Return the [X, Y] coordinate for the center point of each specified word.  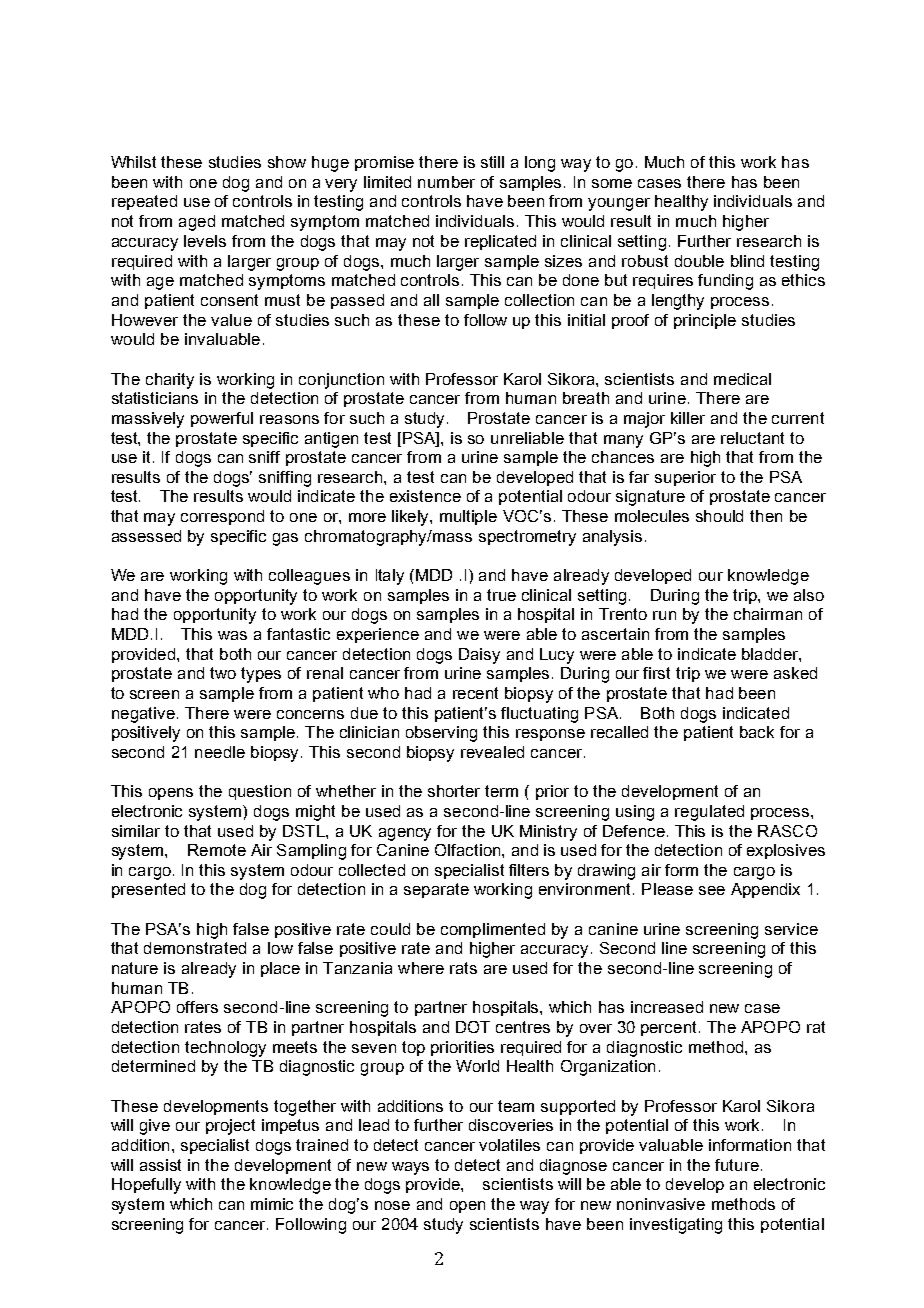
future [737, 1165]
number [446, 182]
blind [747, 261]
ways [410, 1168]
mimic [272, 1204]
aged [197, 223]
